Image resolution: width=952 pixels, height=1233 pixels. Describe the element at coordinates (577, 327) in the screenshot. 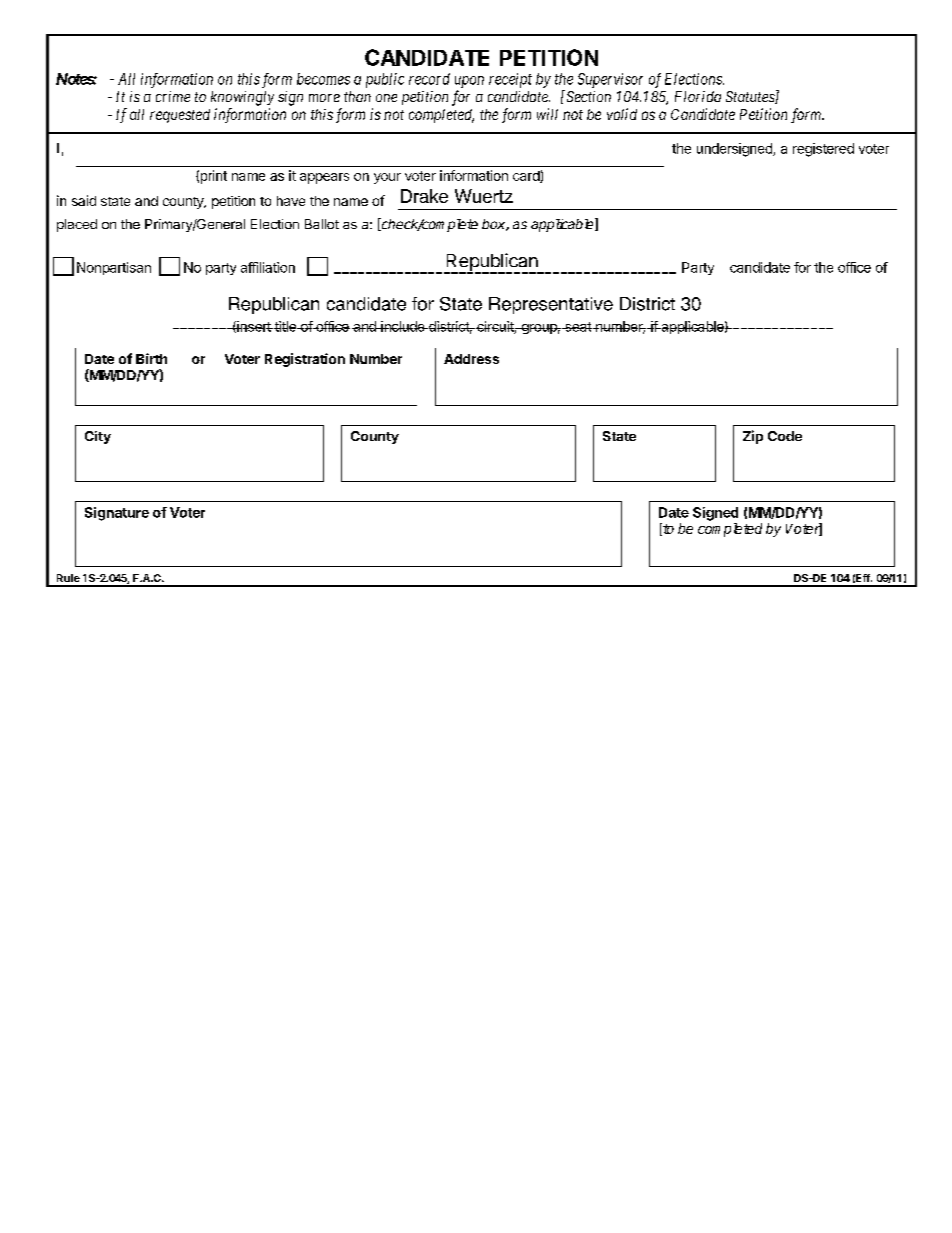

I see `seat` at that location.
